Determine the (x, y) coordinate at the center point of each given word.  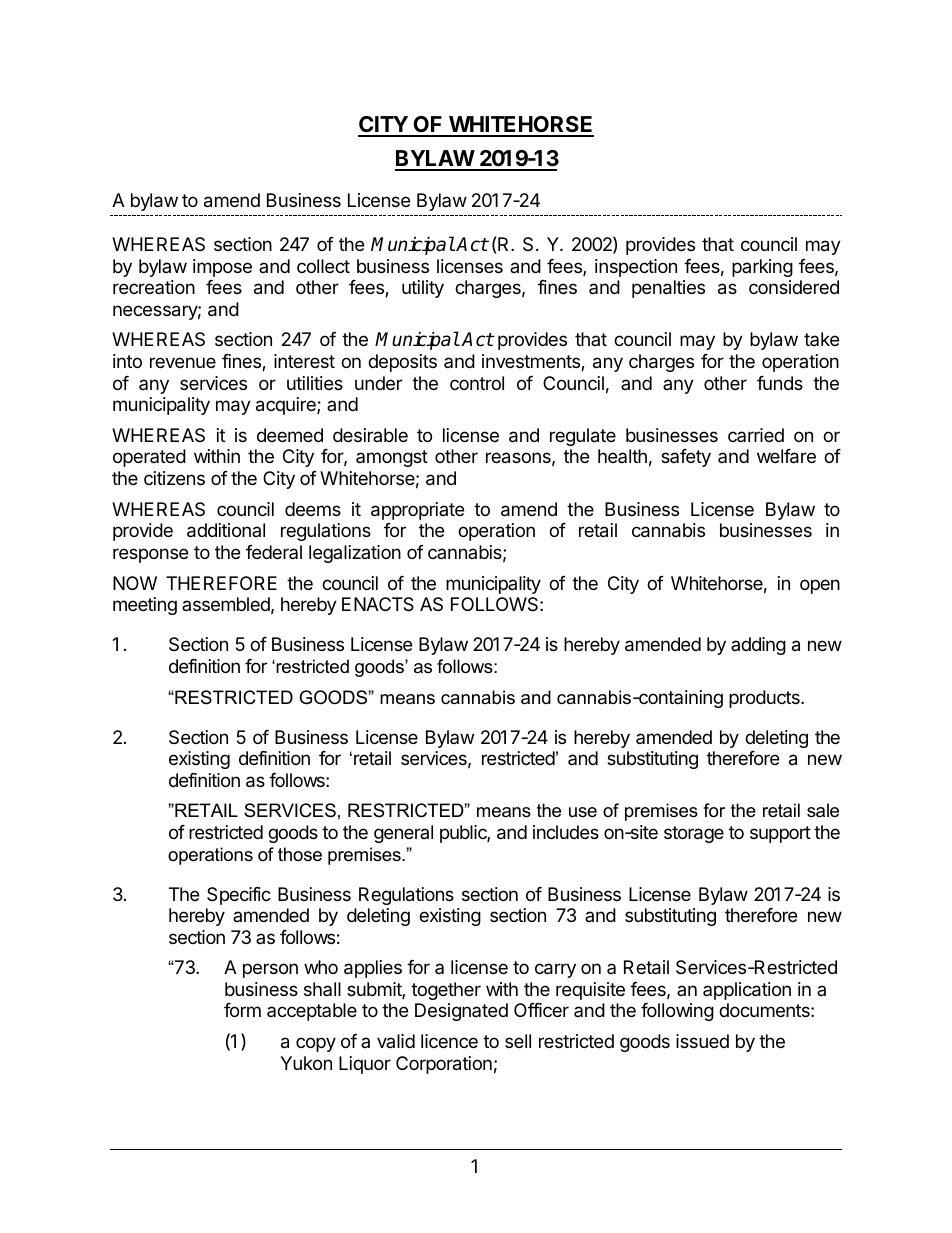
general (403, 834)
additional (226, 530)
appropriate (417, 511)
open (820, 586)
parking (762, 268)
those (300, 854)
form (242, 1010)
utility (423, 289)
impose (222, 268)
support (780, 834)
